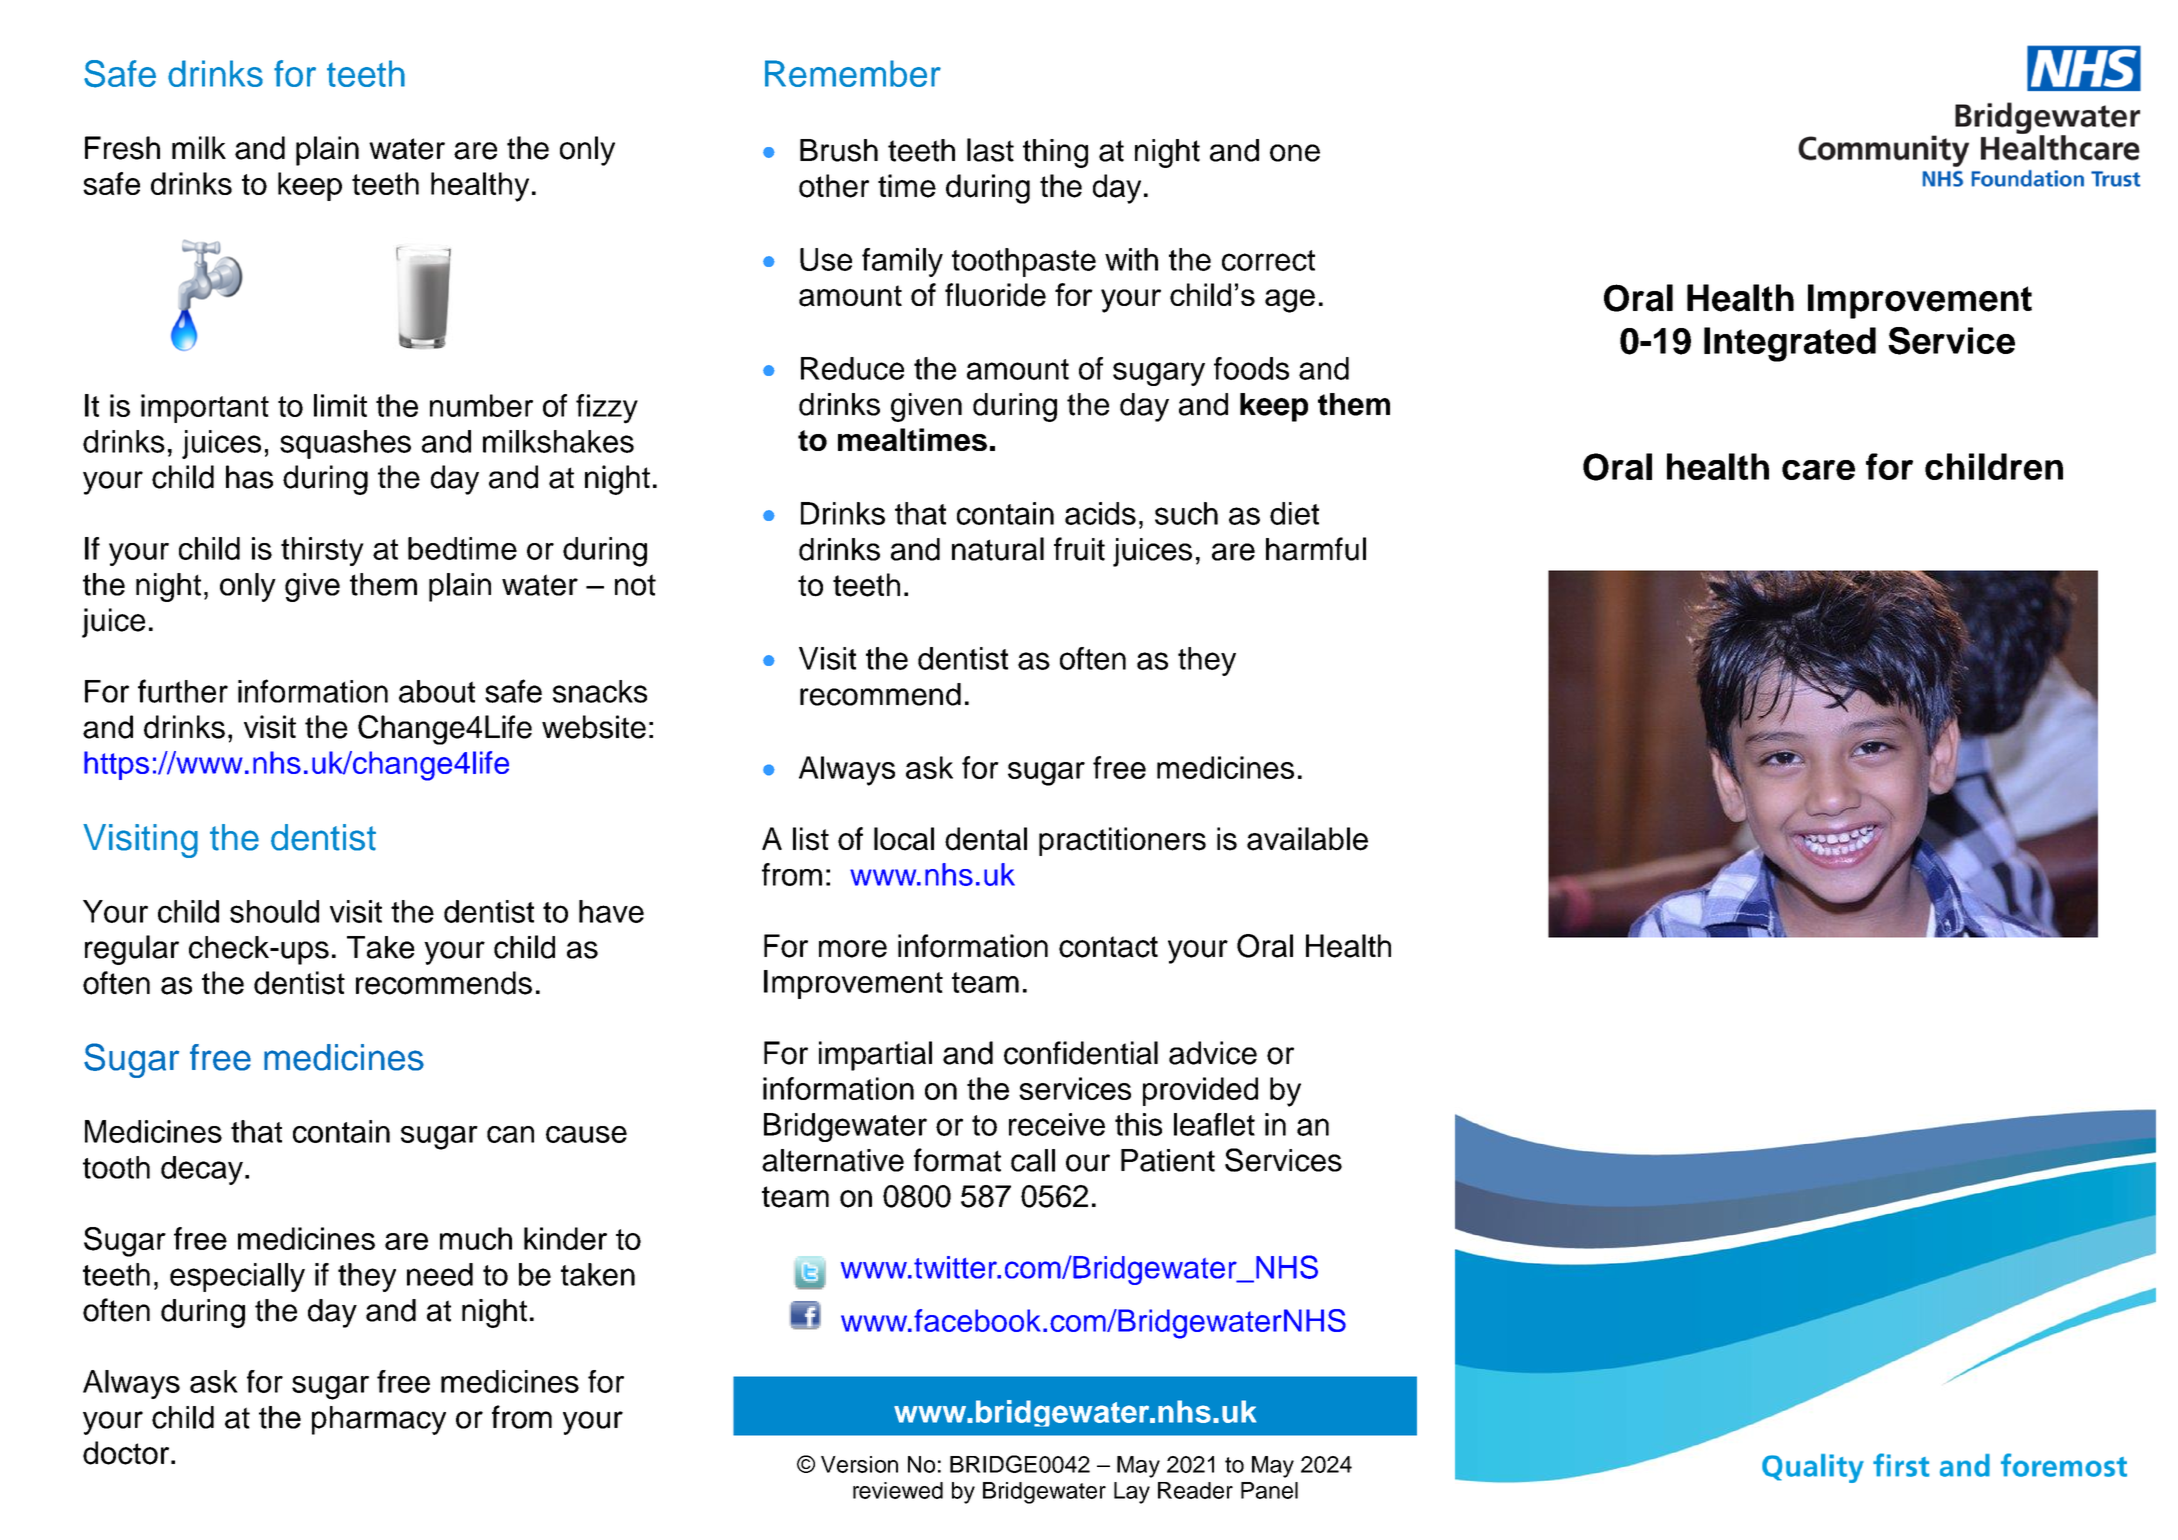 The image size is (2178, 1540). I want to click on Fresh, so click(122, 148).
